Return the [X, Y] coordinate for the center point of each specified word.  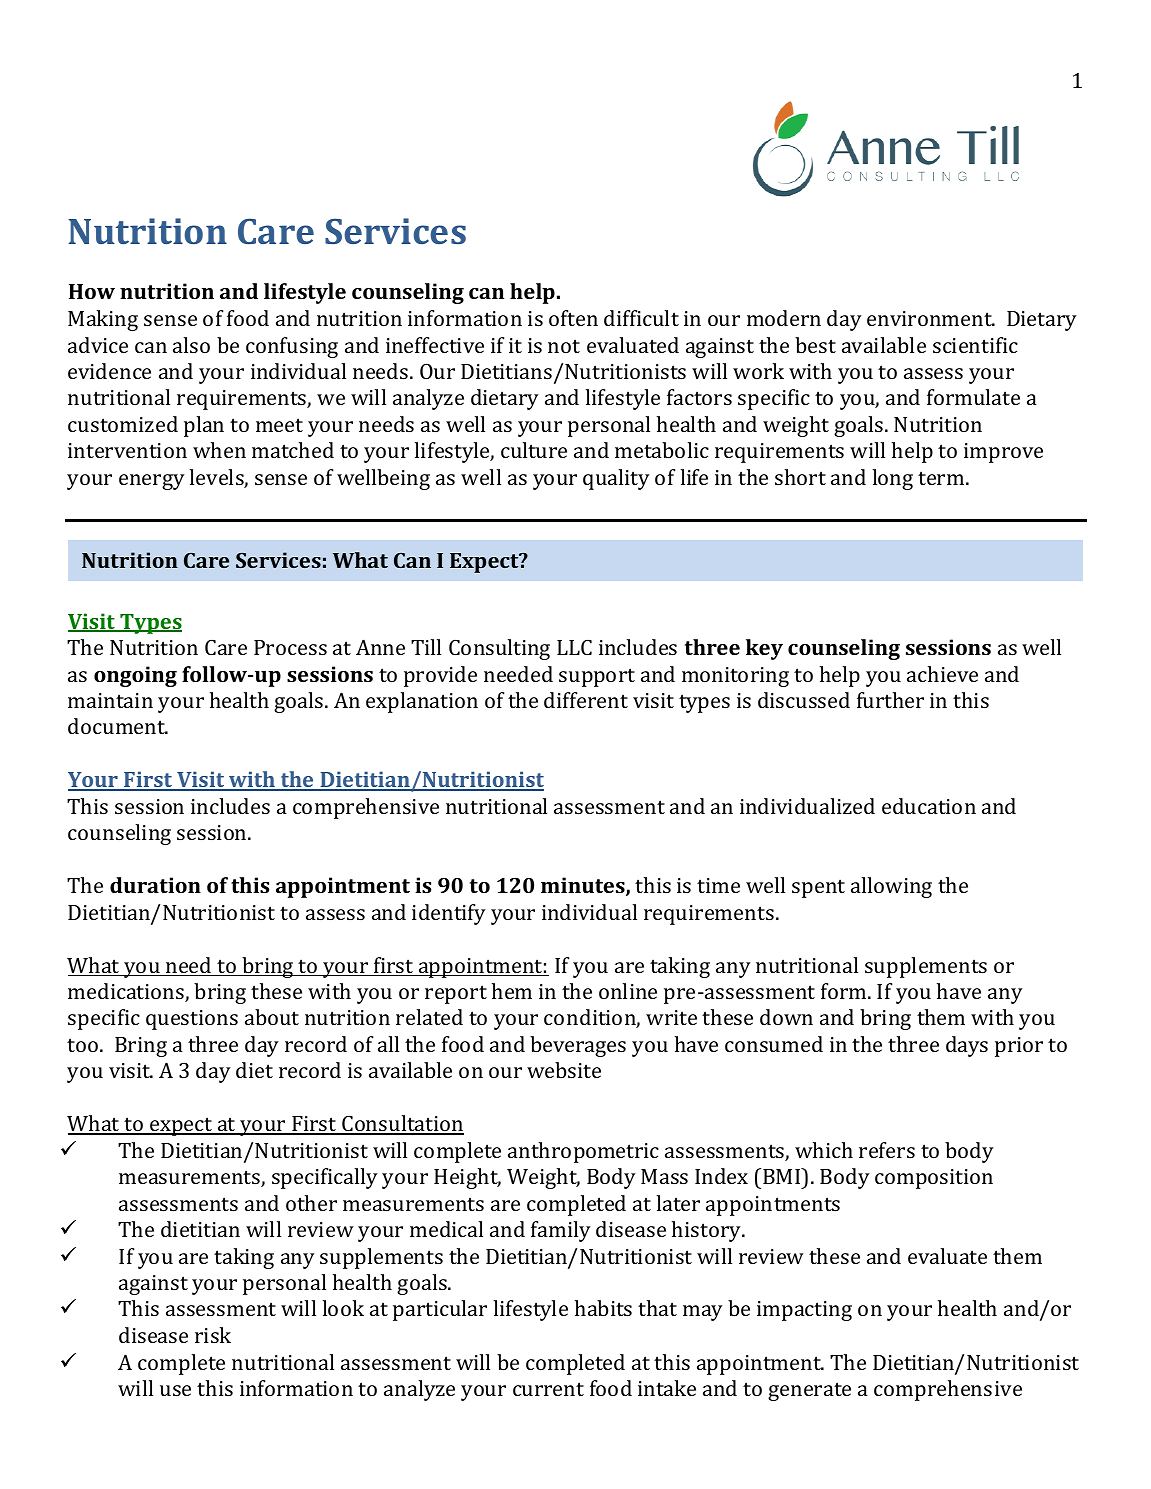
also [191, 345]
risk [213, 1335]
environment [931, 318]
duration [155, 885]
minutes [584, 886]
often [573, 318]
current [548, 1389]
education [929, 806]
